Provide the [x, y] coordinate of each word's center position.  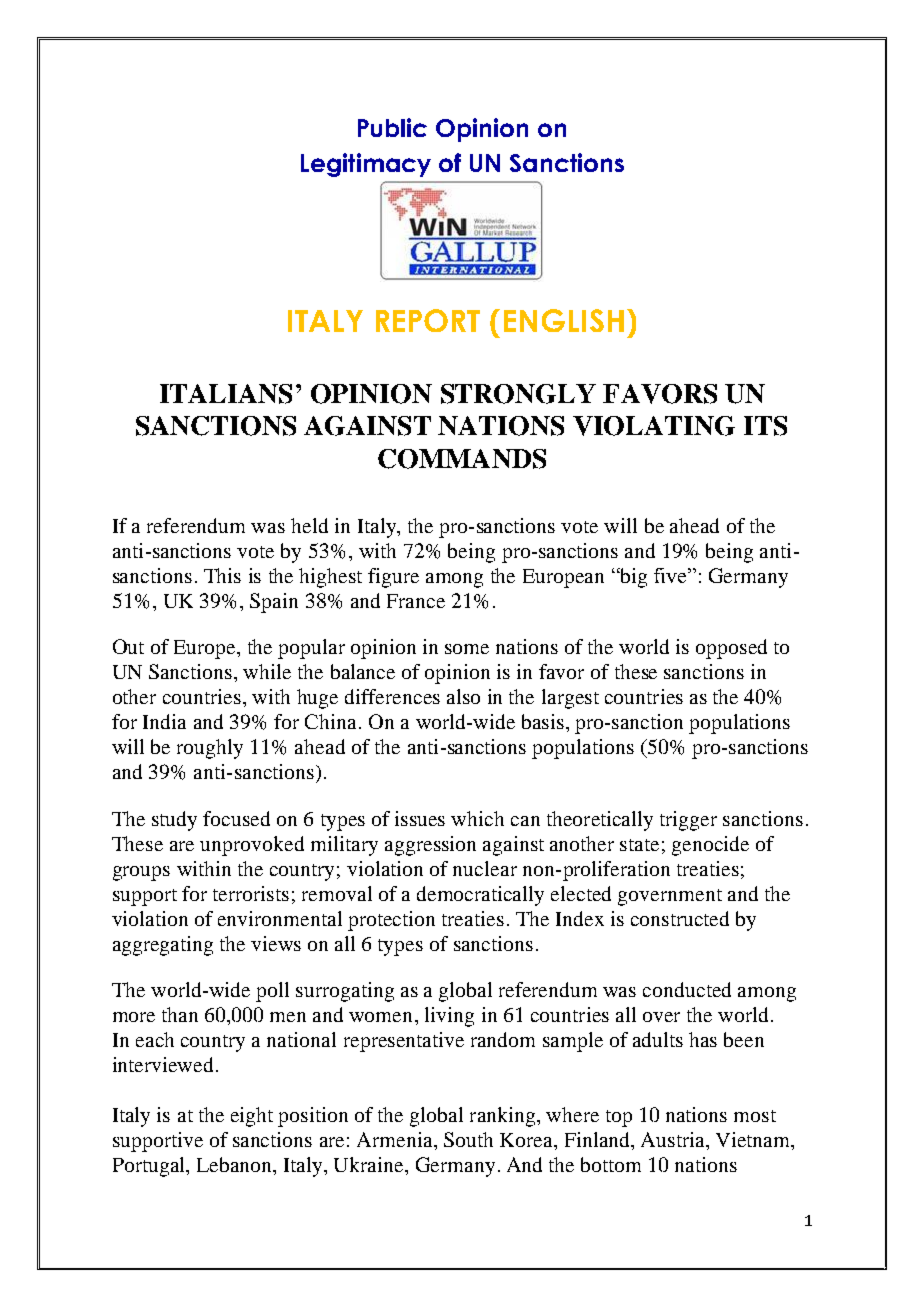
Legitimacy [366, 165]
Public [392, 127]
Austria [674, 1139]
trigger [688, 821]
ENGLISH [564, 320]
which [477, 818]
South [468, 1139]
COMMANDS [462, 459]
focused [236, 818]
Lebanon [235, 1164]
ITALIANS [226, 394]
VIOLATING [654, 426]
